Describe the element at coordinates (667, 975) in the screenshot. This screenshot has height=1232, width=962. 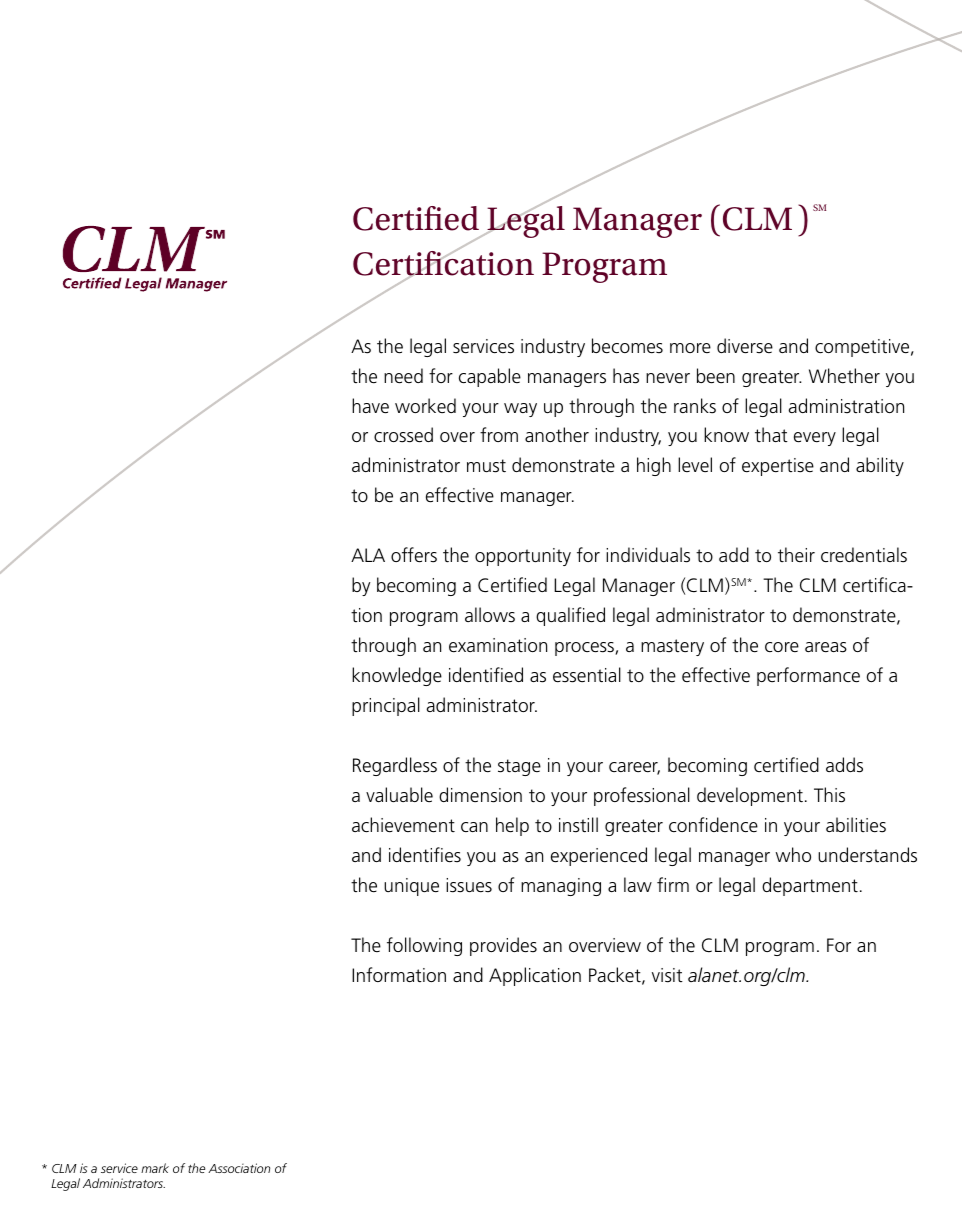
I see `visit` at that location.
